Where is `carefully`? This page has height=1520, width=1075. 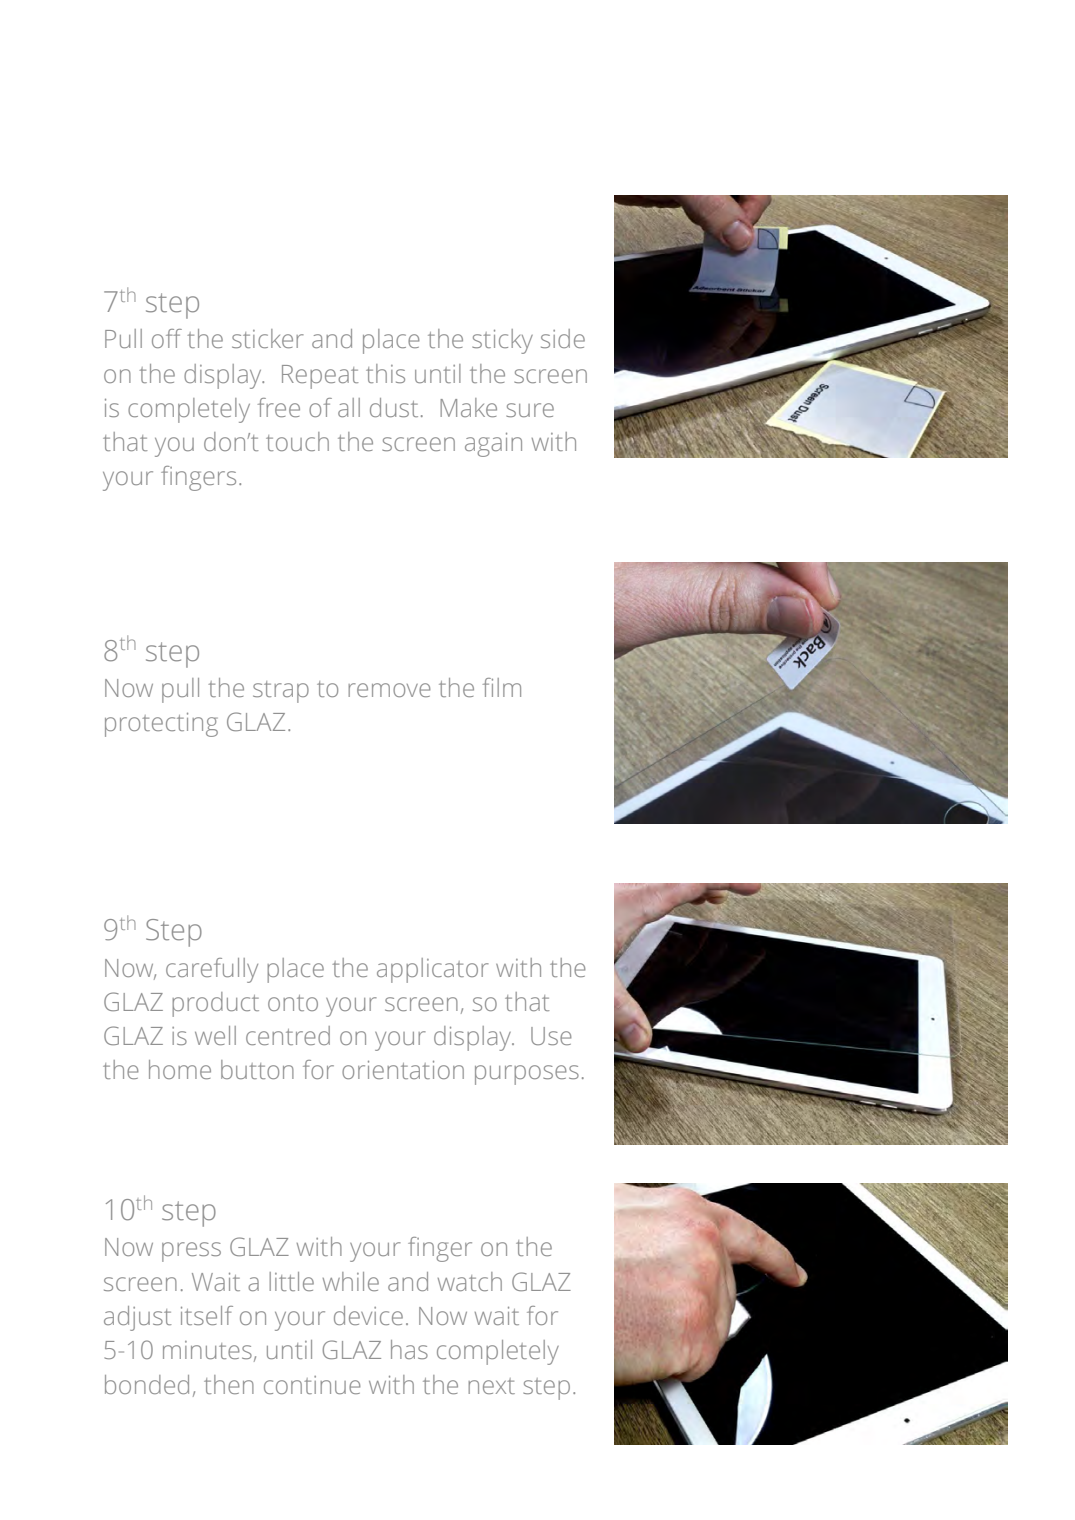
carefully is located at coordinates (212, 970).
